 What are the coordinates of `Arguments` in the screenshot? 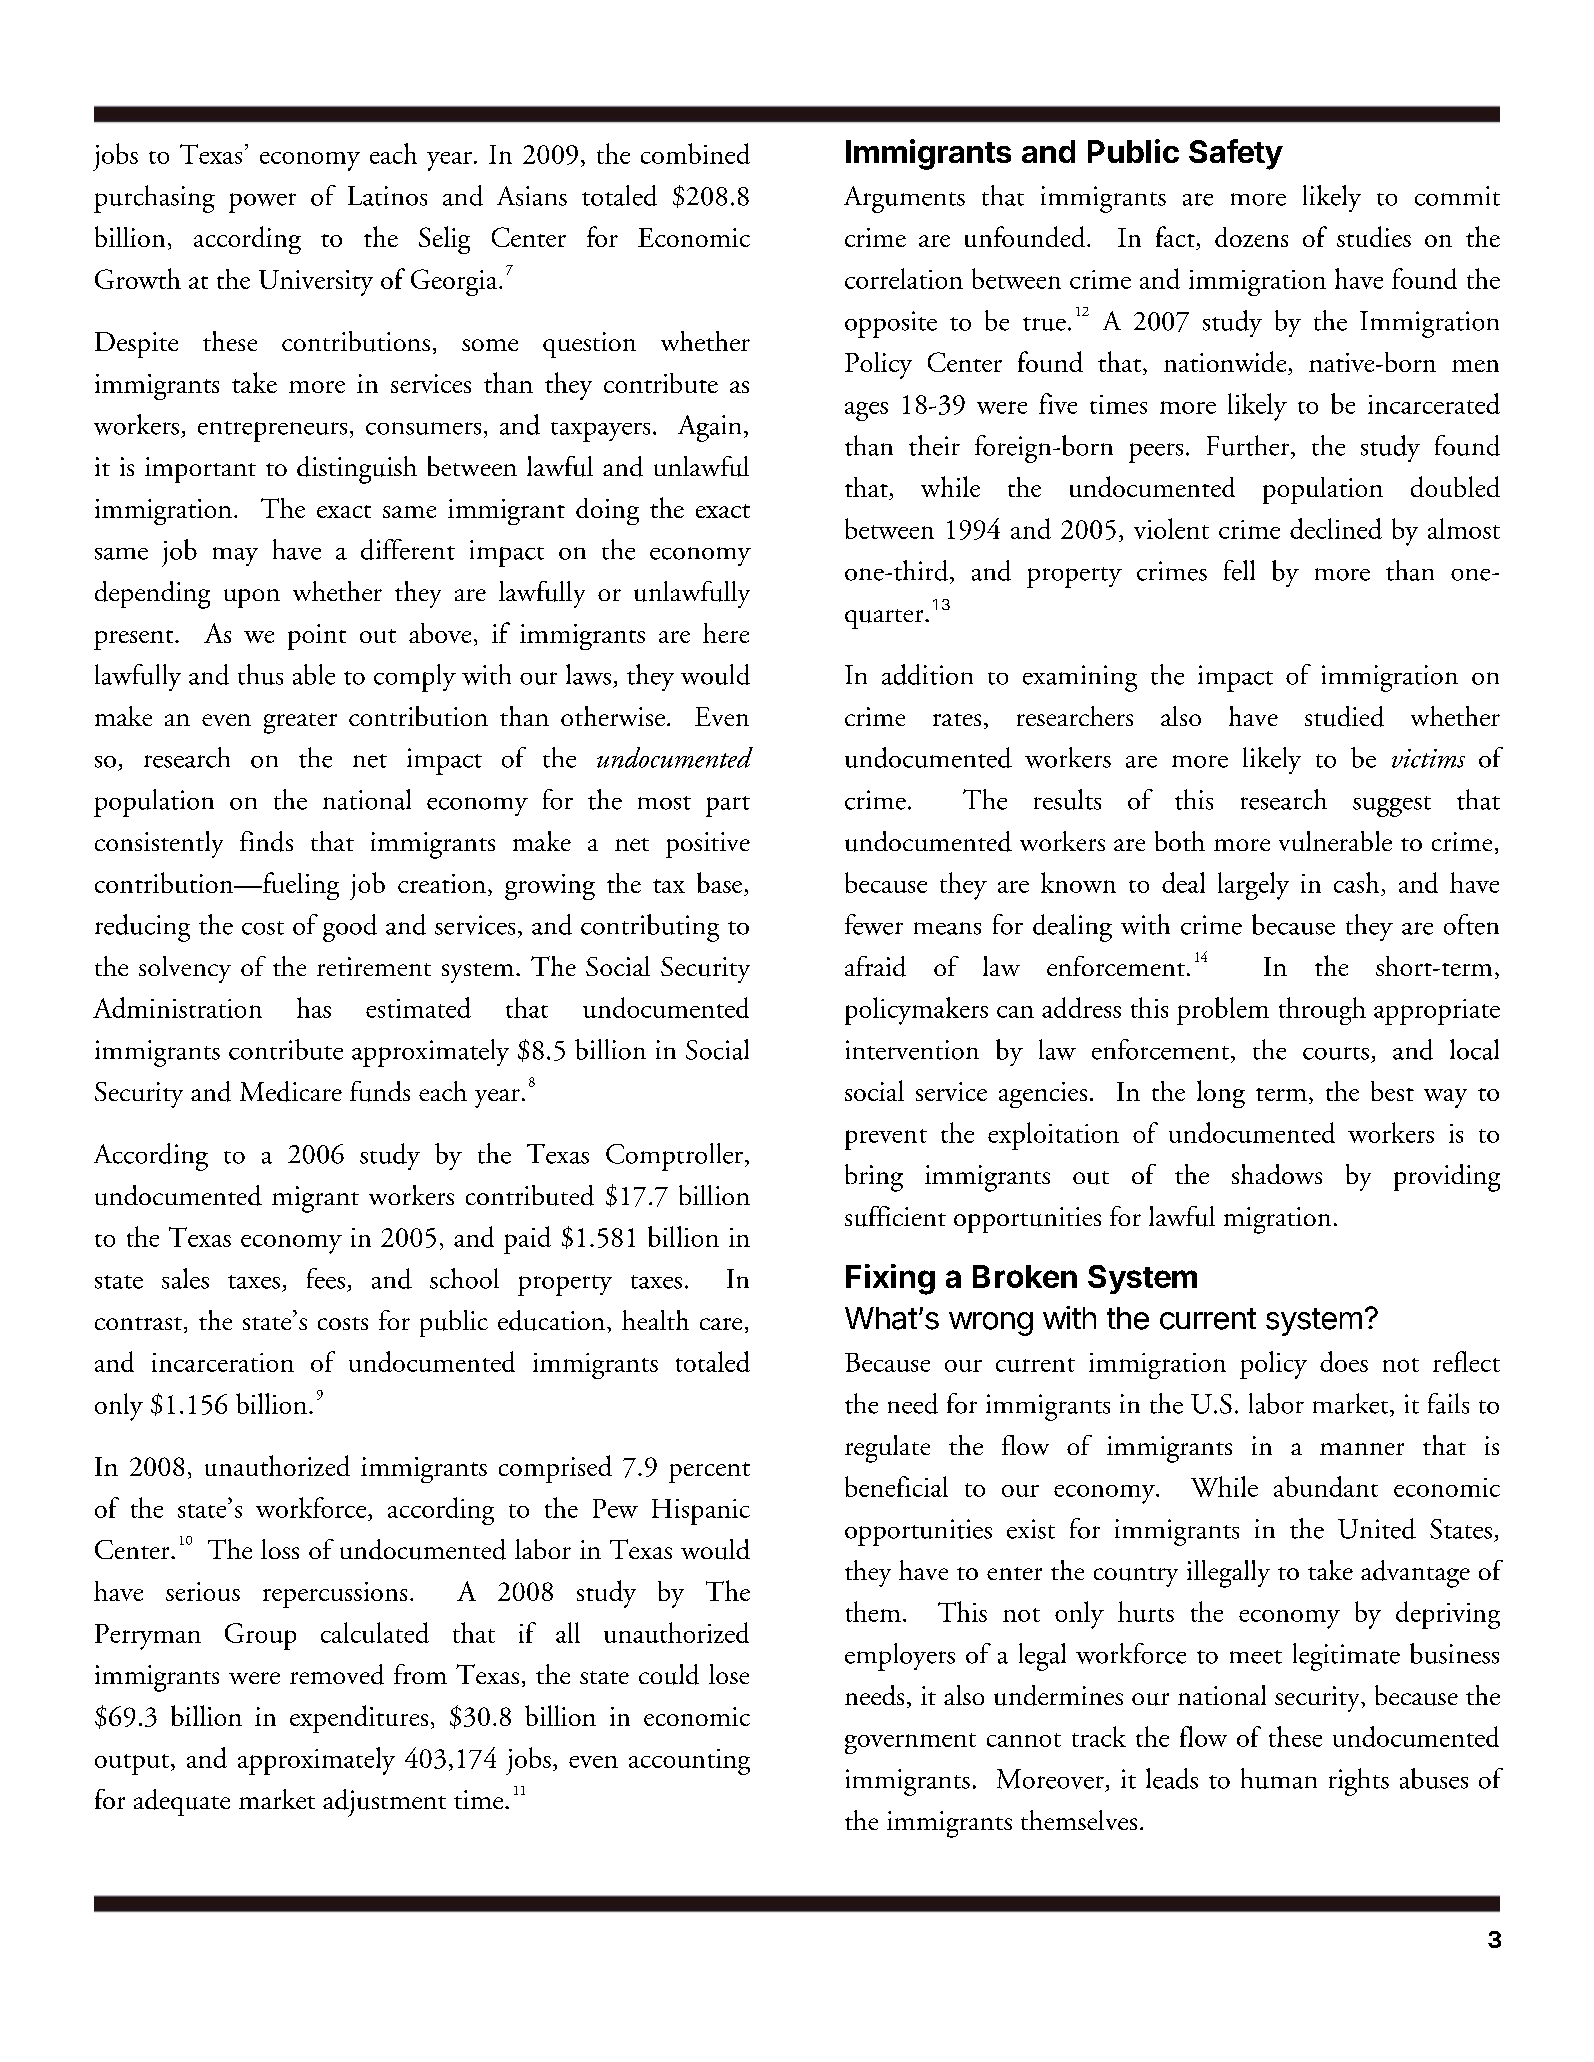 It's located at (904, 199).
